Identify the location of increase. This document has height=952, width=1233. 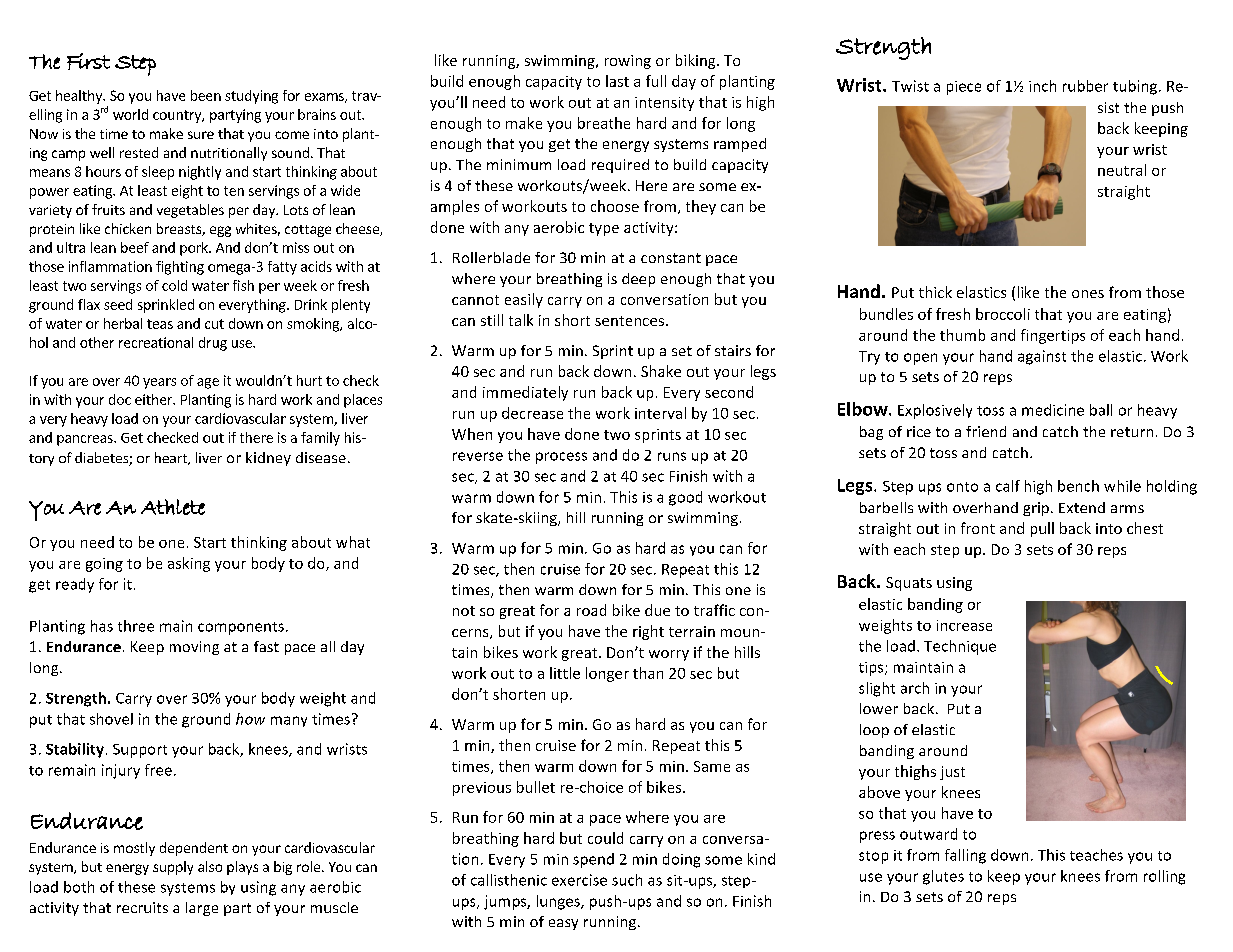
(964, 625).
